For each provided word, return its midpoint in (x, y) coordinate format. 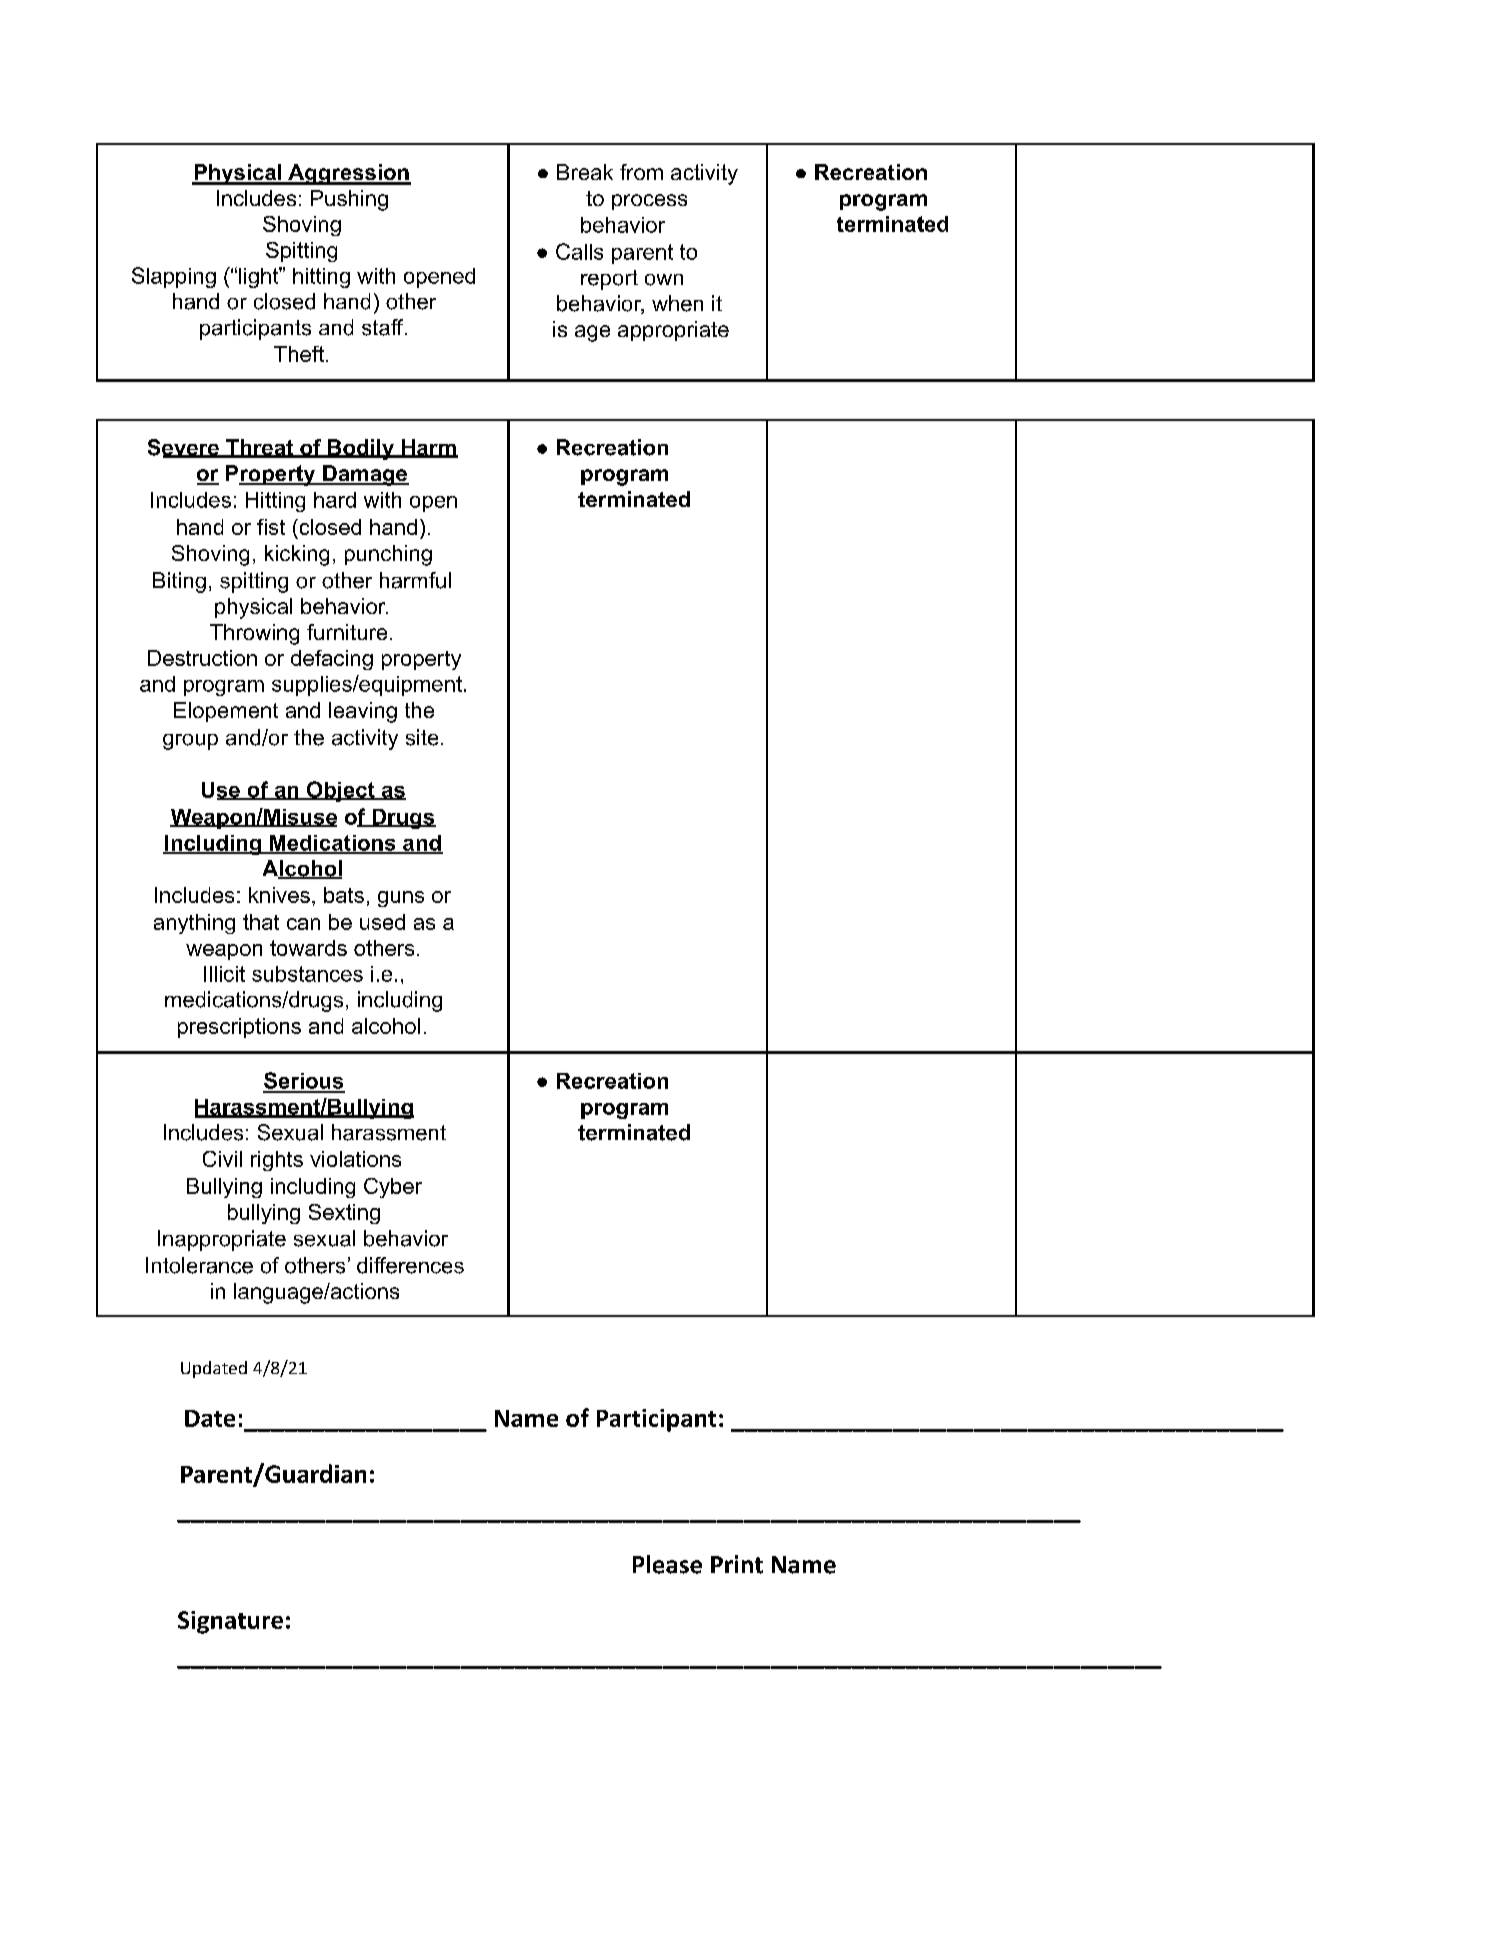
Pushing (349, 200)
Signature (230, 1622)
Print (737, 1564)
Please (667, 1564)
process (649, 202)
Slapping (174, 277)
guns (401, 899)
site (422, 737)
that (261, 922)
